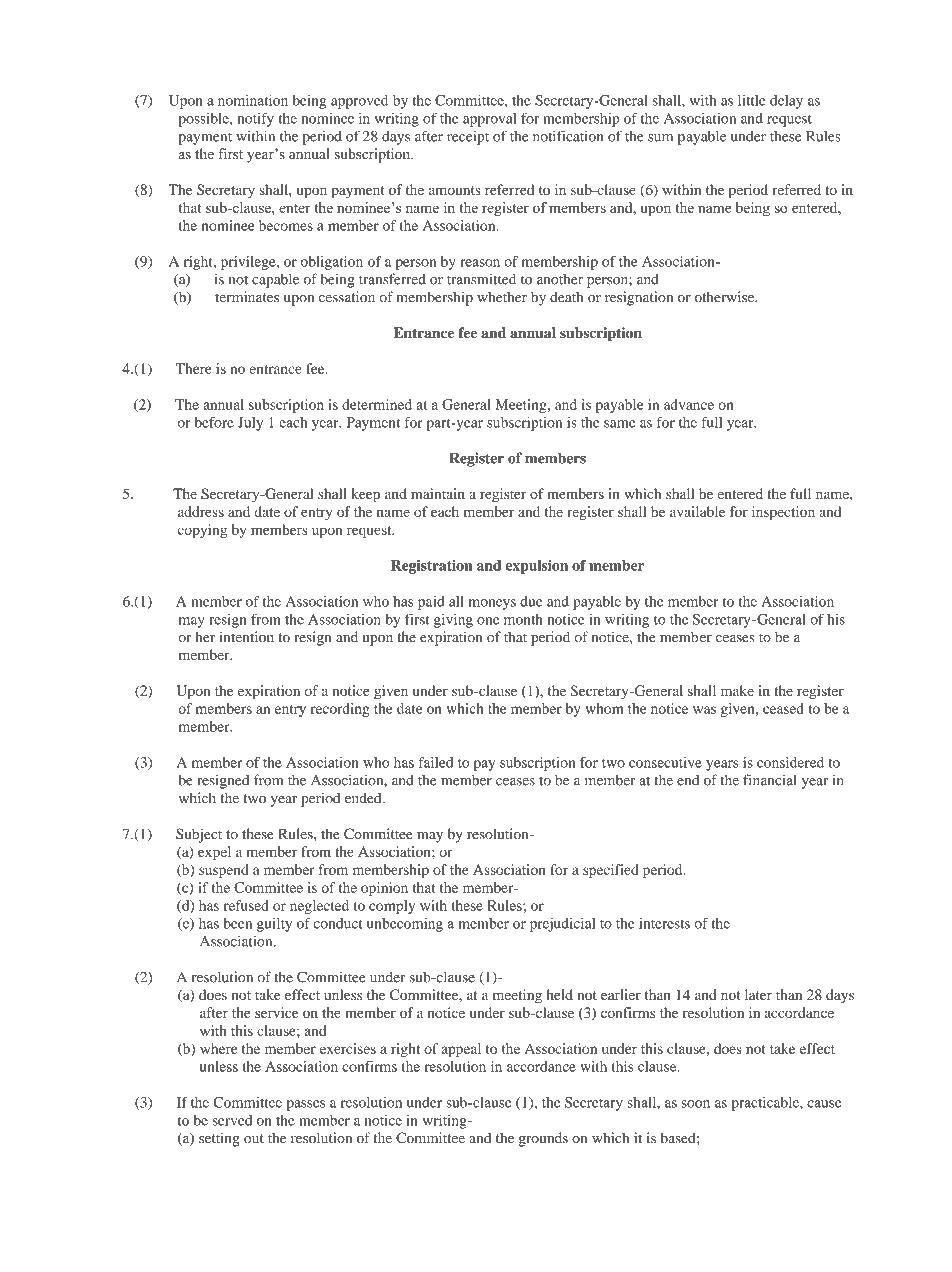 Image resolution: width=952 pixels, height=1272 pixels. What do you see at coordinates (752, 100) in the screenshot?
I see `little` at bounding box center [752, 100].
